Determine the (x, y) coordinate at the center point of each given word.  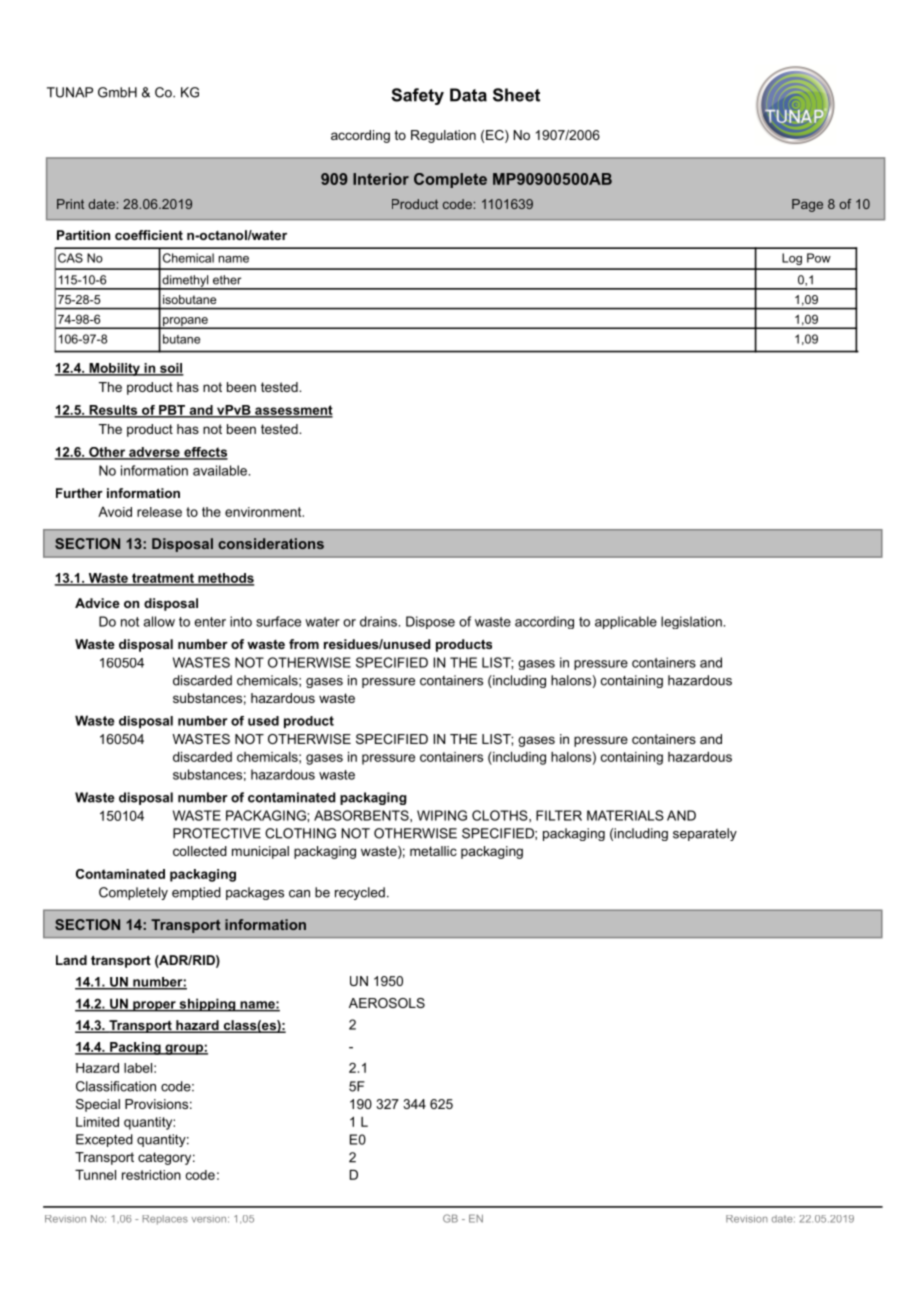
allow (159, 621)
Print (70, 204)
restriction (151, 1175)
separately (705, 834)
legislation (692, 622)
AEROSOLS (387, 1003)
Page (807, 205)
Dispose (430, 622)
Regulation (443, 136)
